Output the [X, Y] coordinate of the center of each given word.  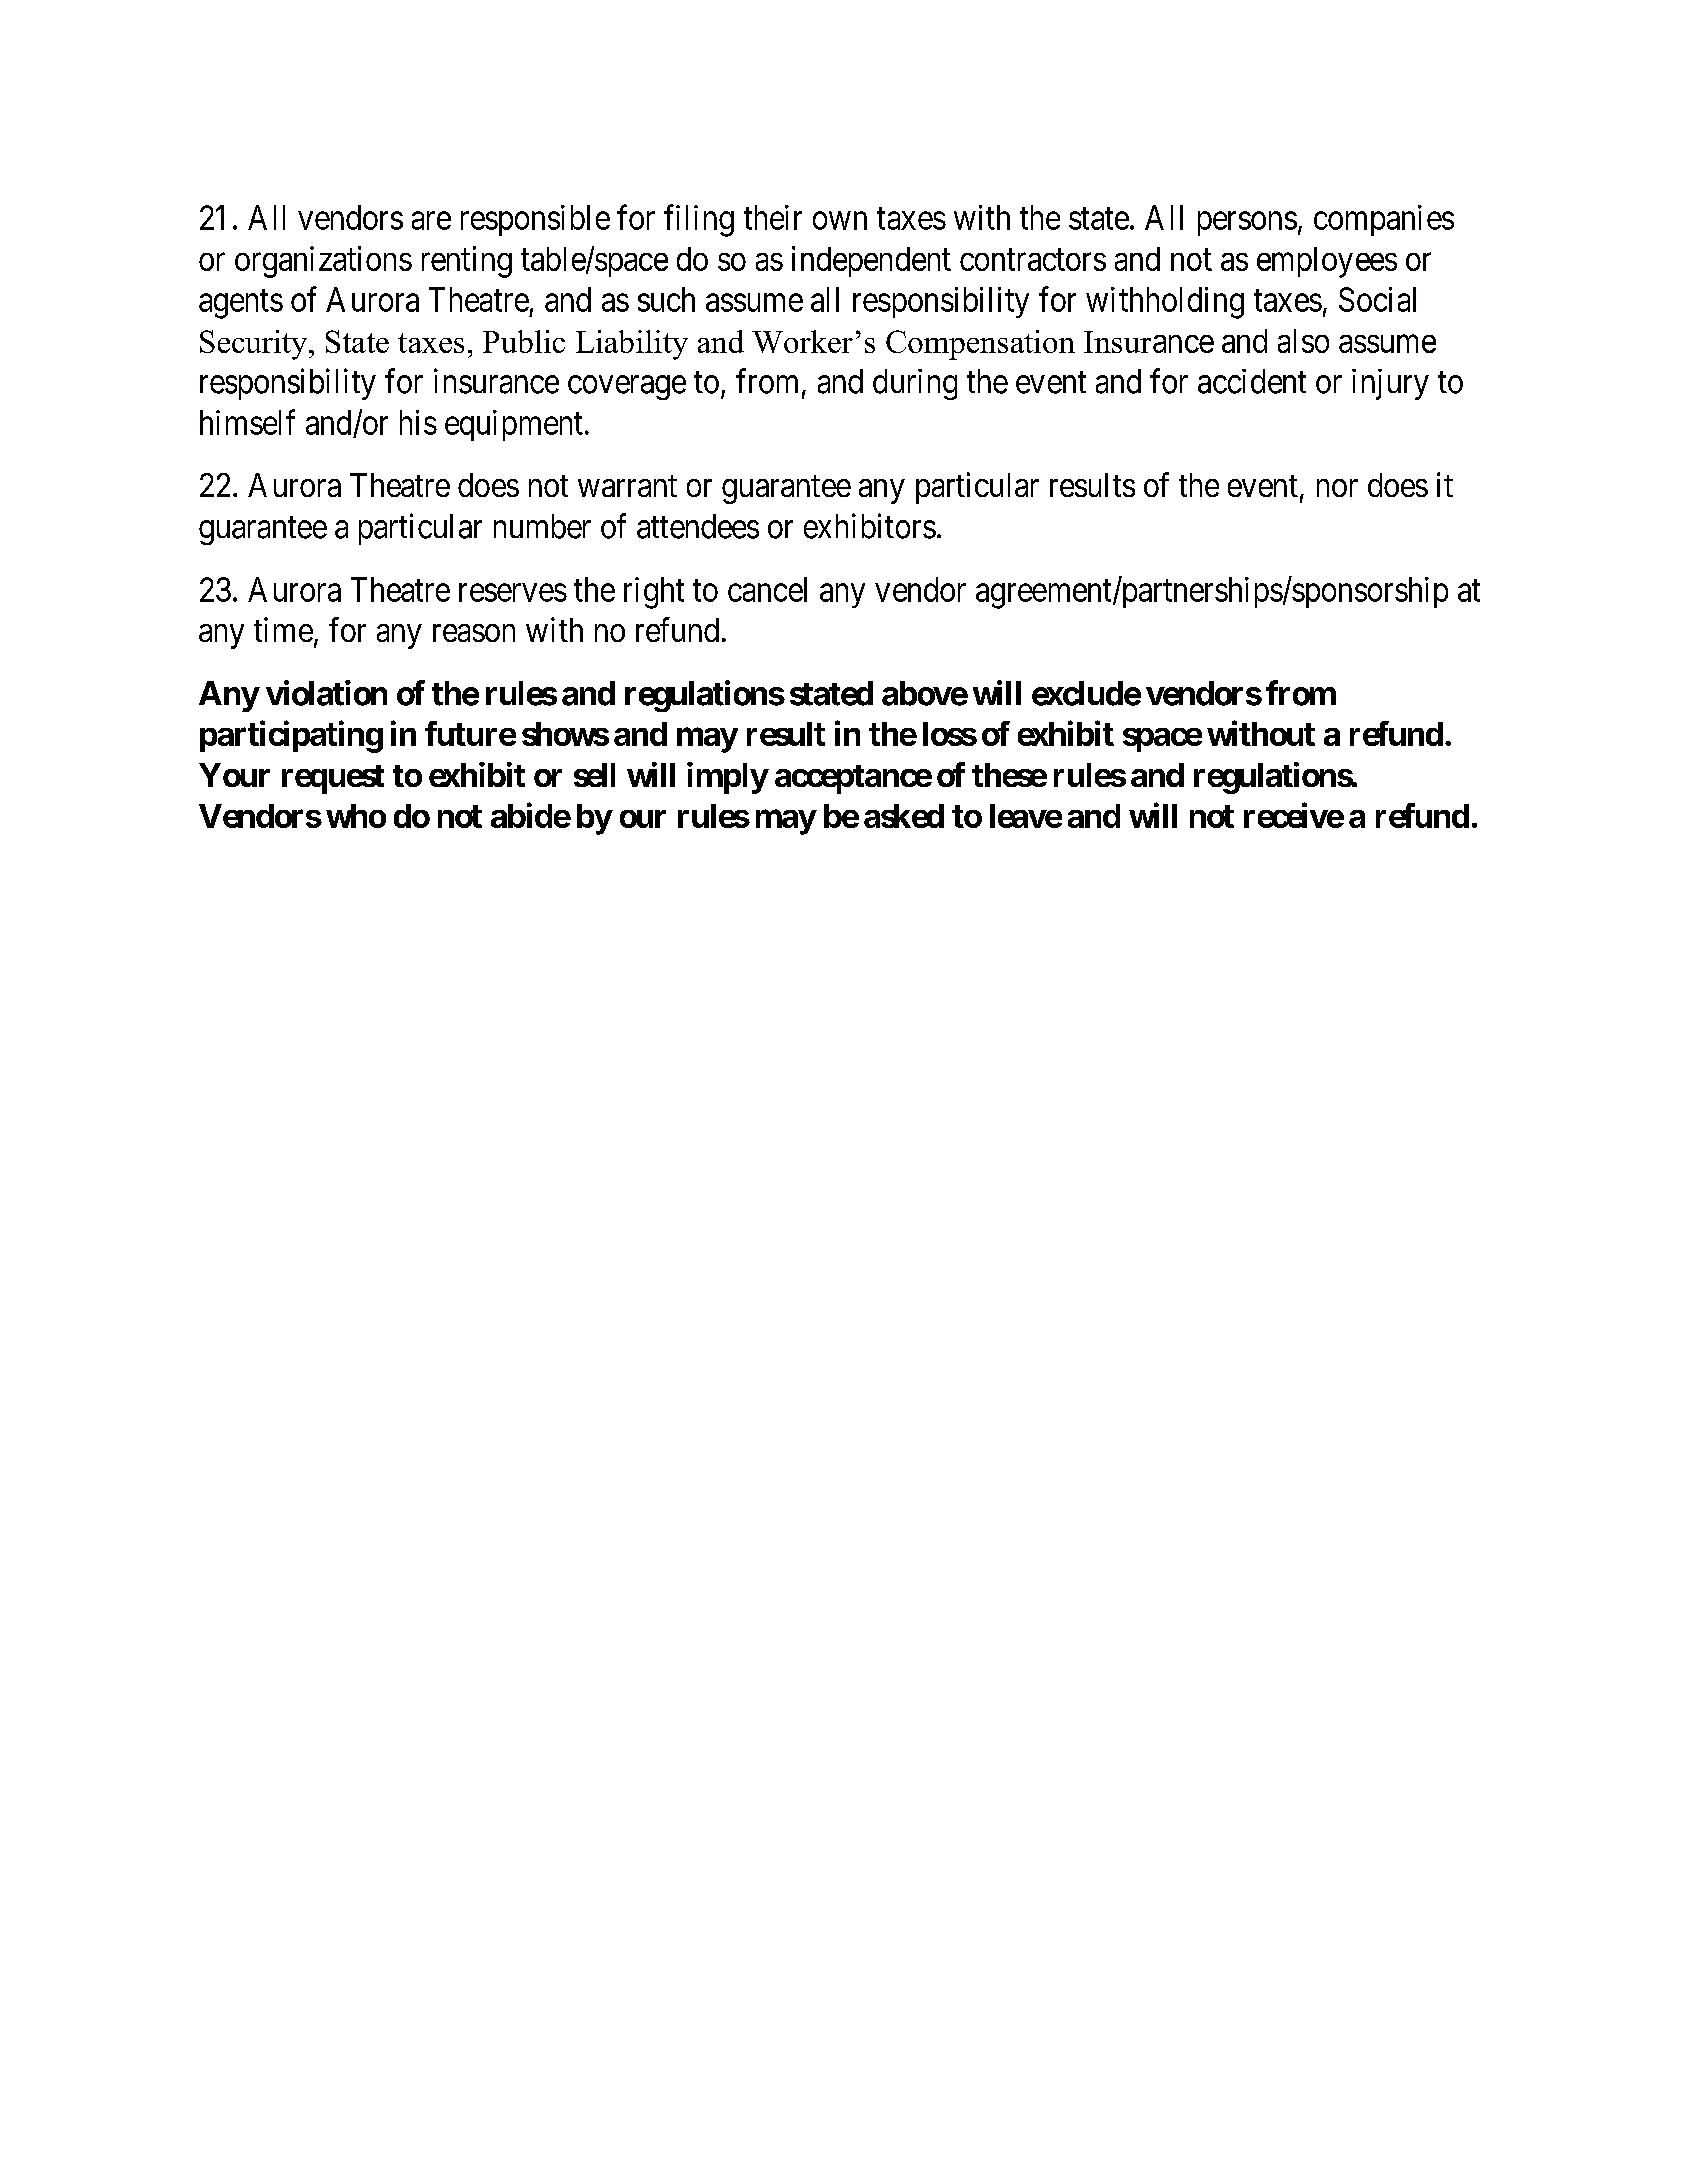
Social [1377, 299]
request [333, 779]
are [431, 221]
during [915, 384]
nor [1337, 488]
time [283, 629]
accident [1252, 381]
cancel [767, 589]
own [840, 221]
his [418, 422]
